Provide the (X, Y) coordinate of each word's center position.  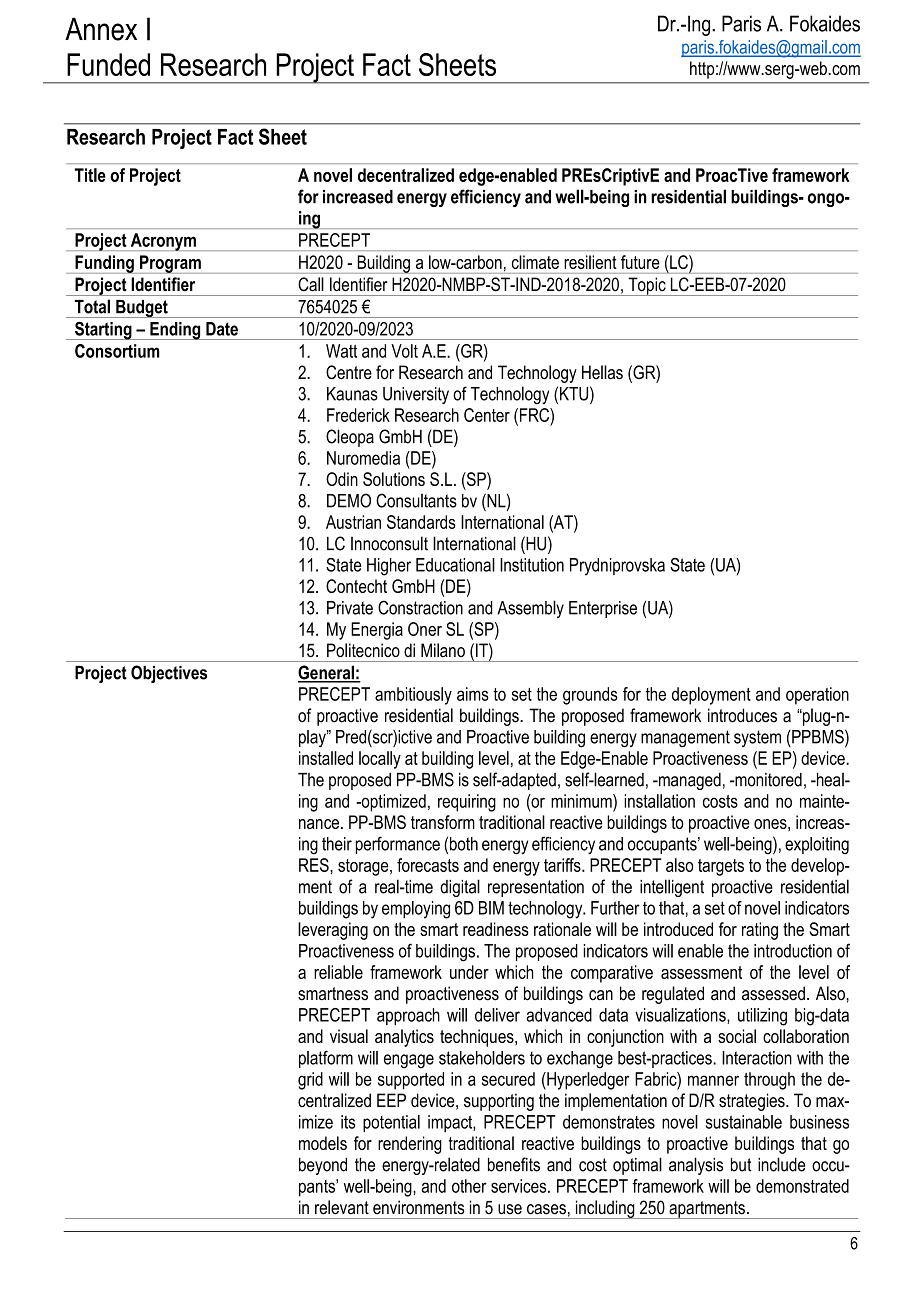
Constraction (420, 607)
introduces (742, 715)
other (469, 1186)
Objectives (169, 674)
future (640, 262)
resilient (590, 262)
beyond (323, 1166)
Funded (108, 64)
